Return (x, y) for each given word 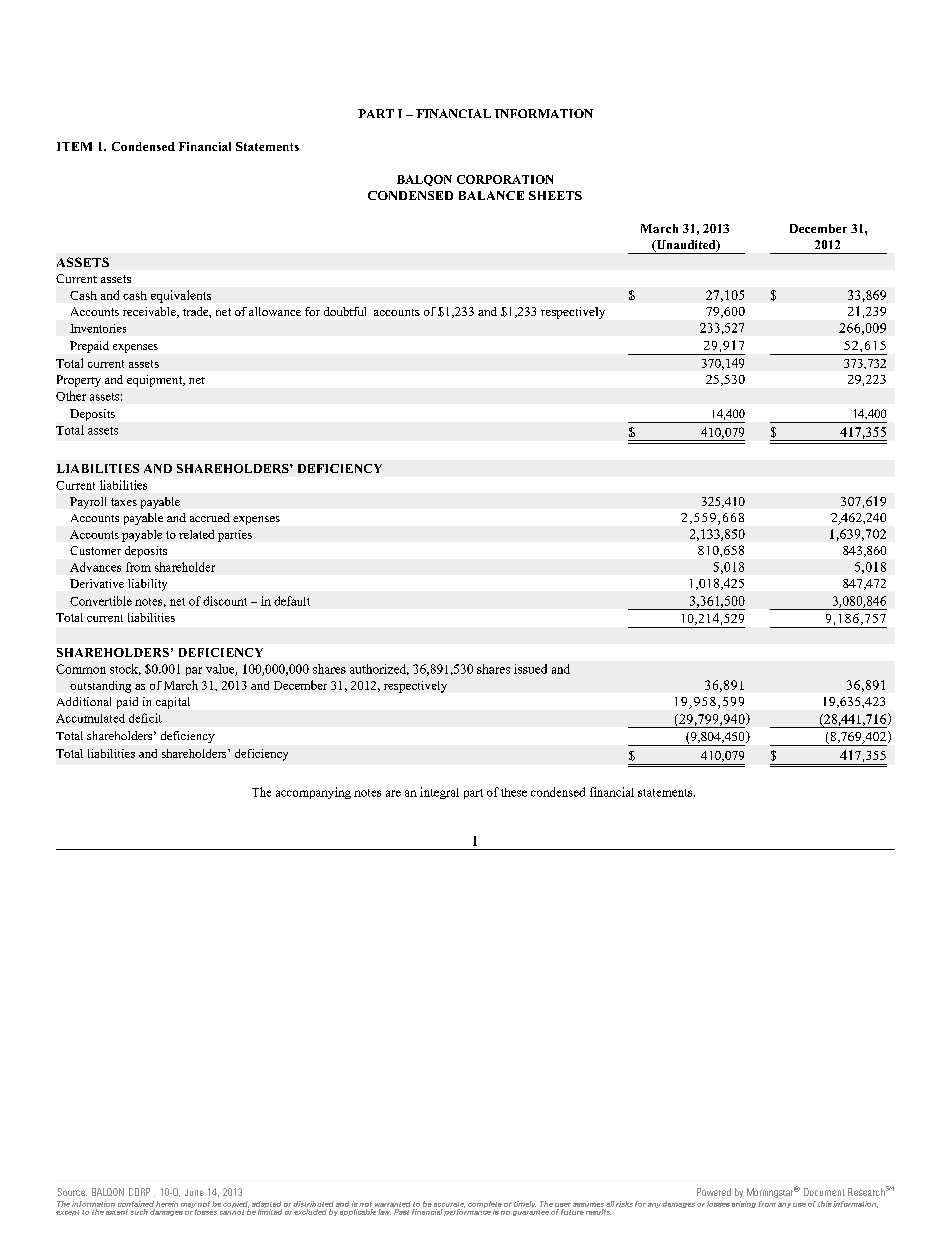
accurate (449, 1205)
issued (530, 669)
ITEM (74, 146)
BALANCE (491, 195)
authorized (379, 669)
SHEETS (555, 195)
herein (167, 1204)
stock (125, 669)
